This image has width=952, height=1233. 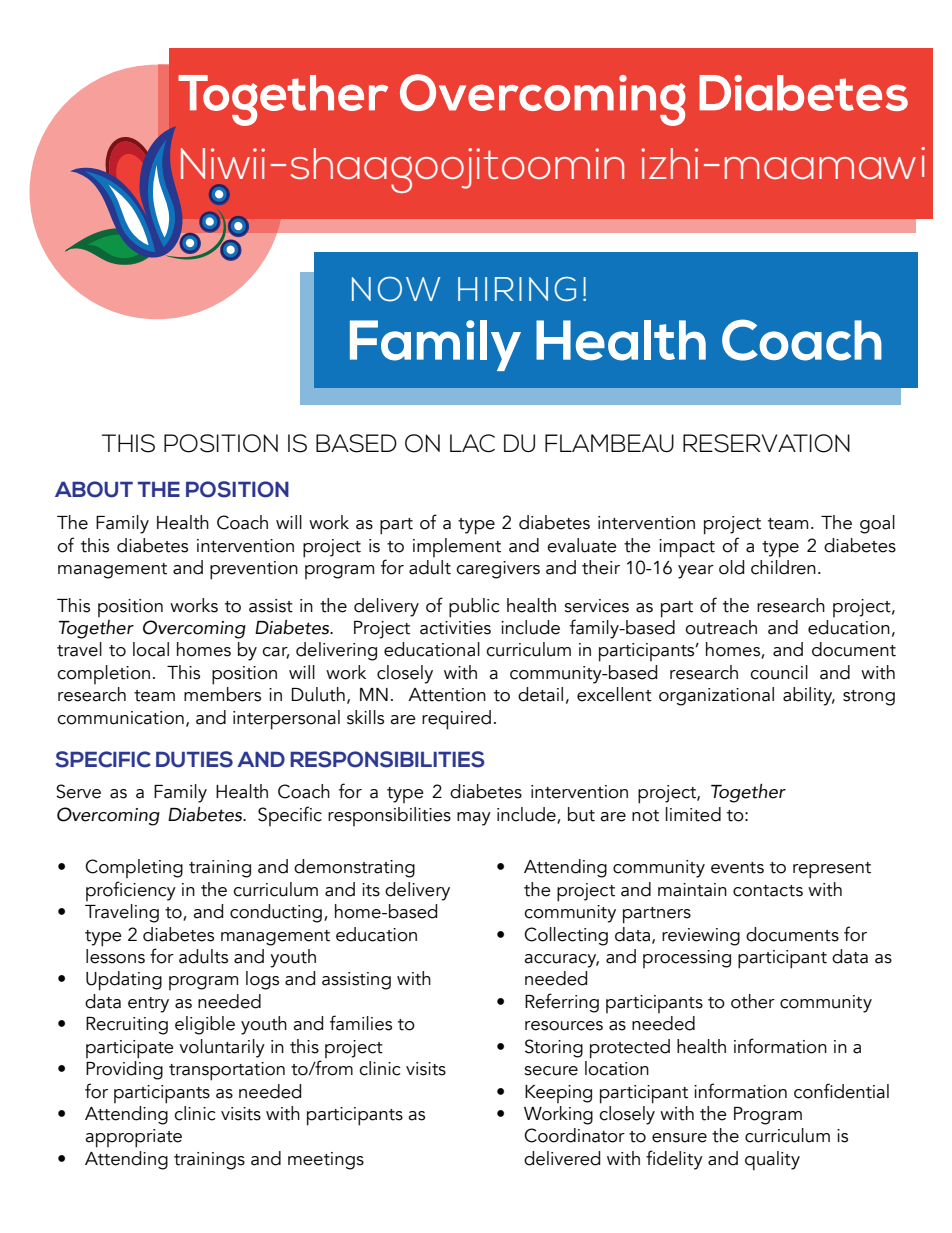 I want to click on appropriate, so click(x=133, y=1138).
